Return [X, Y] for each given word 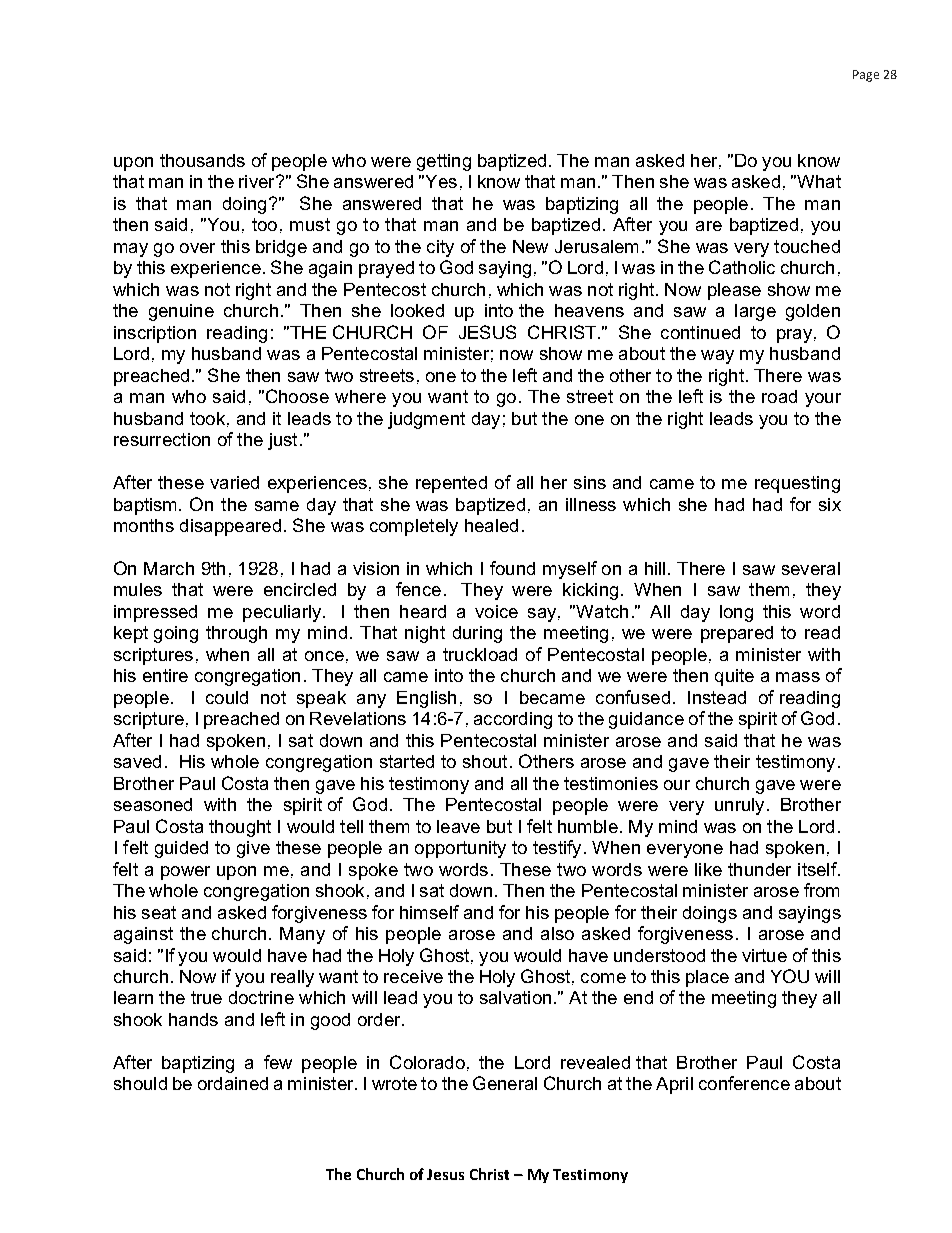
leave [458, 826]
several [811, 568]
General [505, 1083]
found [512, 568]
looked [417, 310]
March [169, 568]
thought [240, 828]
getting [444, 162]
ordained [233, 1083]
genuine [181, 312]
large [755, 312]
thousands [202, 160]
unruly [739, 806]
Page [866, 76]
